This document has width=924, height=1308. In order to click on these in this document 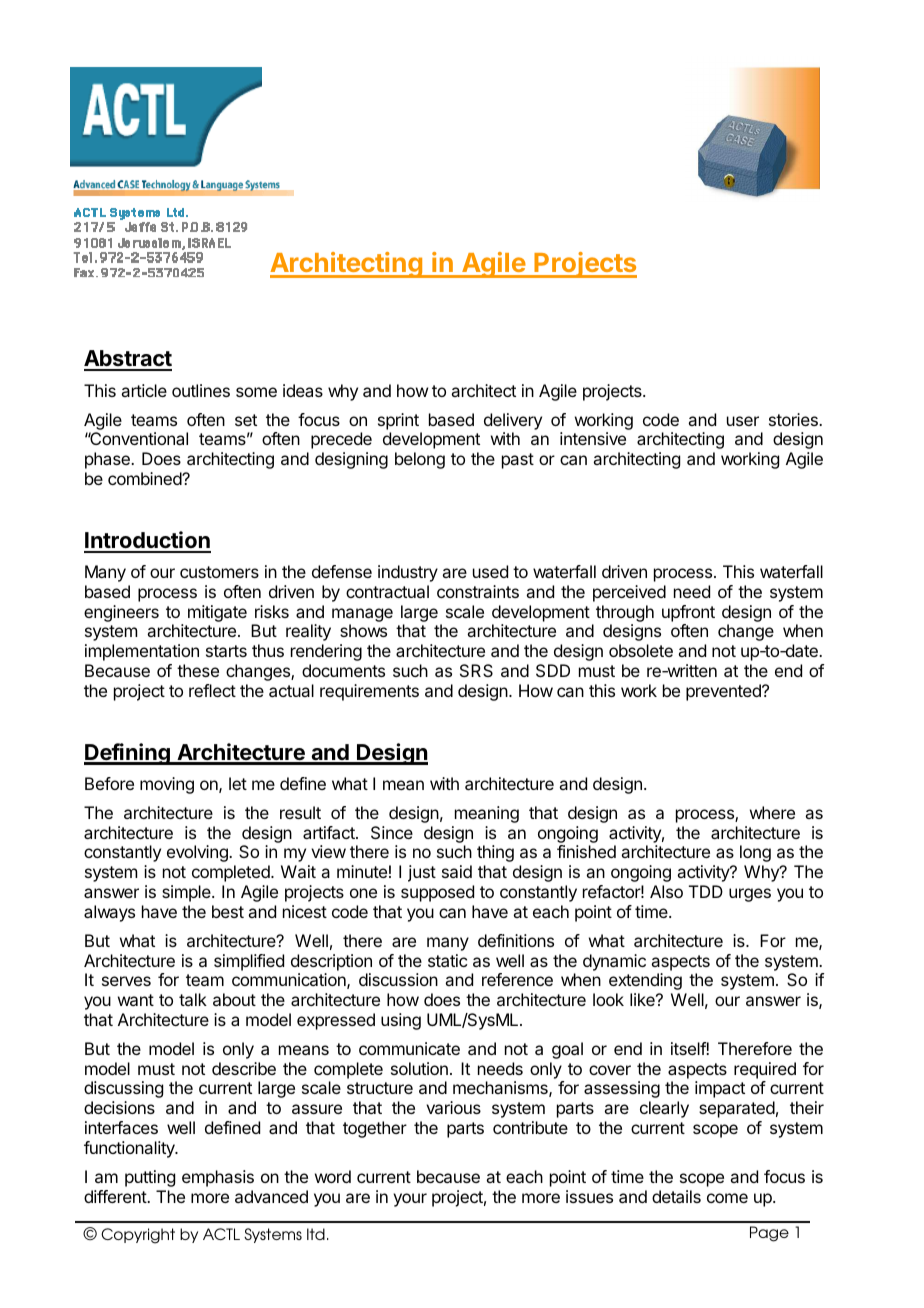, I will do `click(198, 670)`.
